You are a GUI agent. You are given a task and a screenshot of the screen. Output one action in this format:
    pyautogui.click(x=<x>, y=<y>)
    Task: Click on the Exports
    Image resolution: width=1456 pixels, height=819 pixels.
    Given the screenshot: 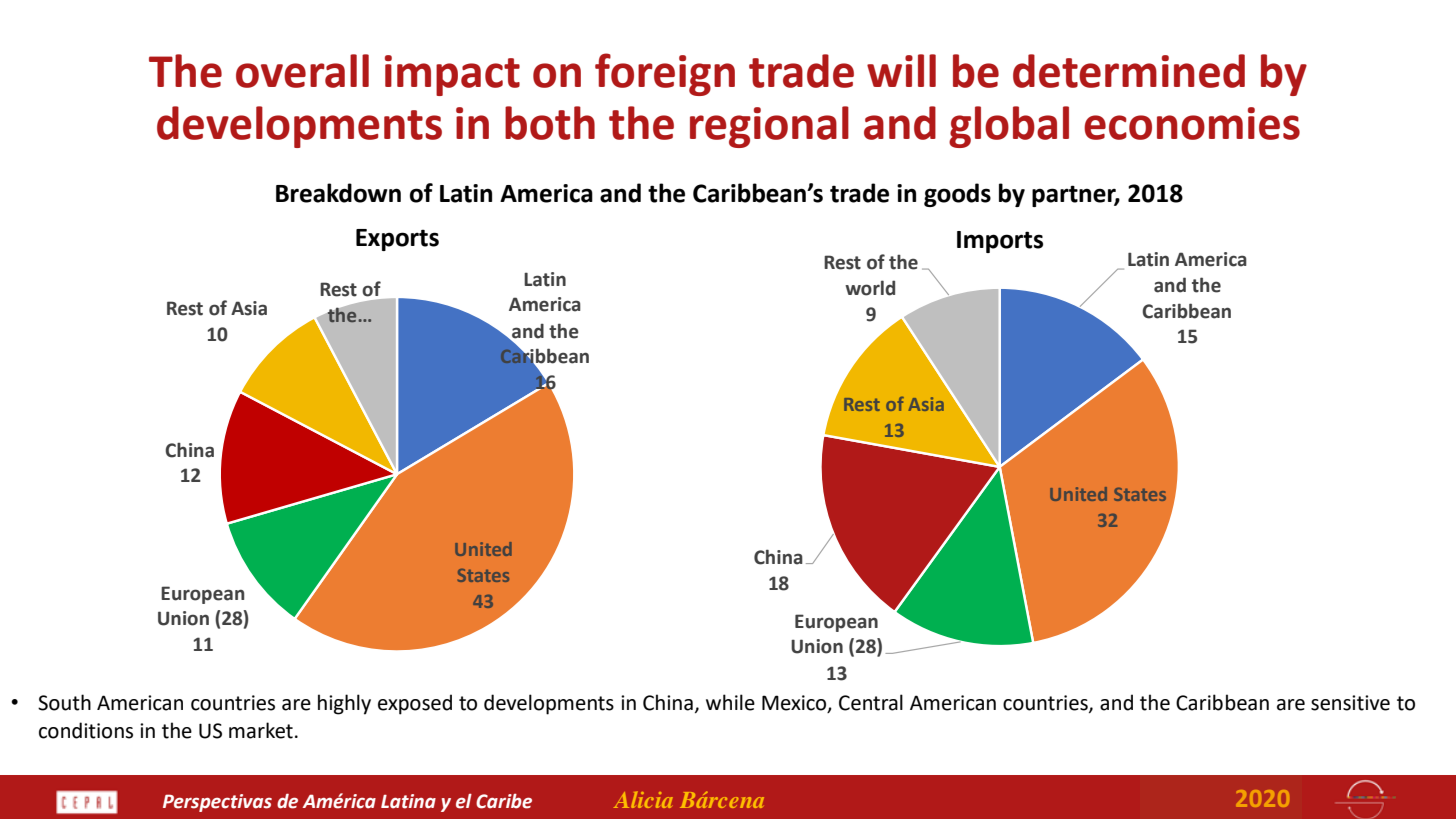 What is the action you would take?
    pyautogui.click(x=397, y=240)
